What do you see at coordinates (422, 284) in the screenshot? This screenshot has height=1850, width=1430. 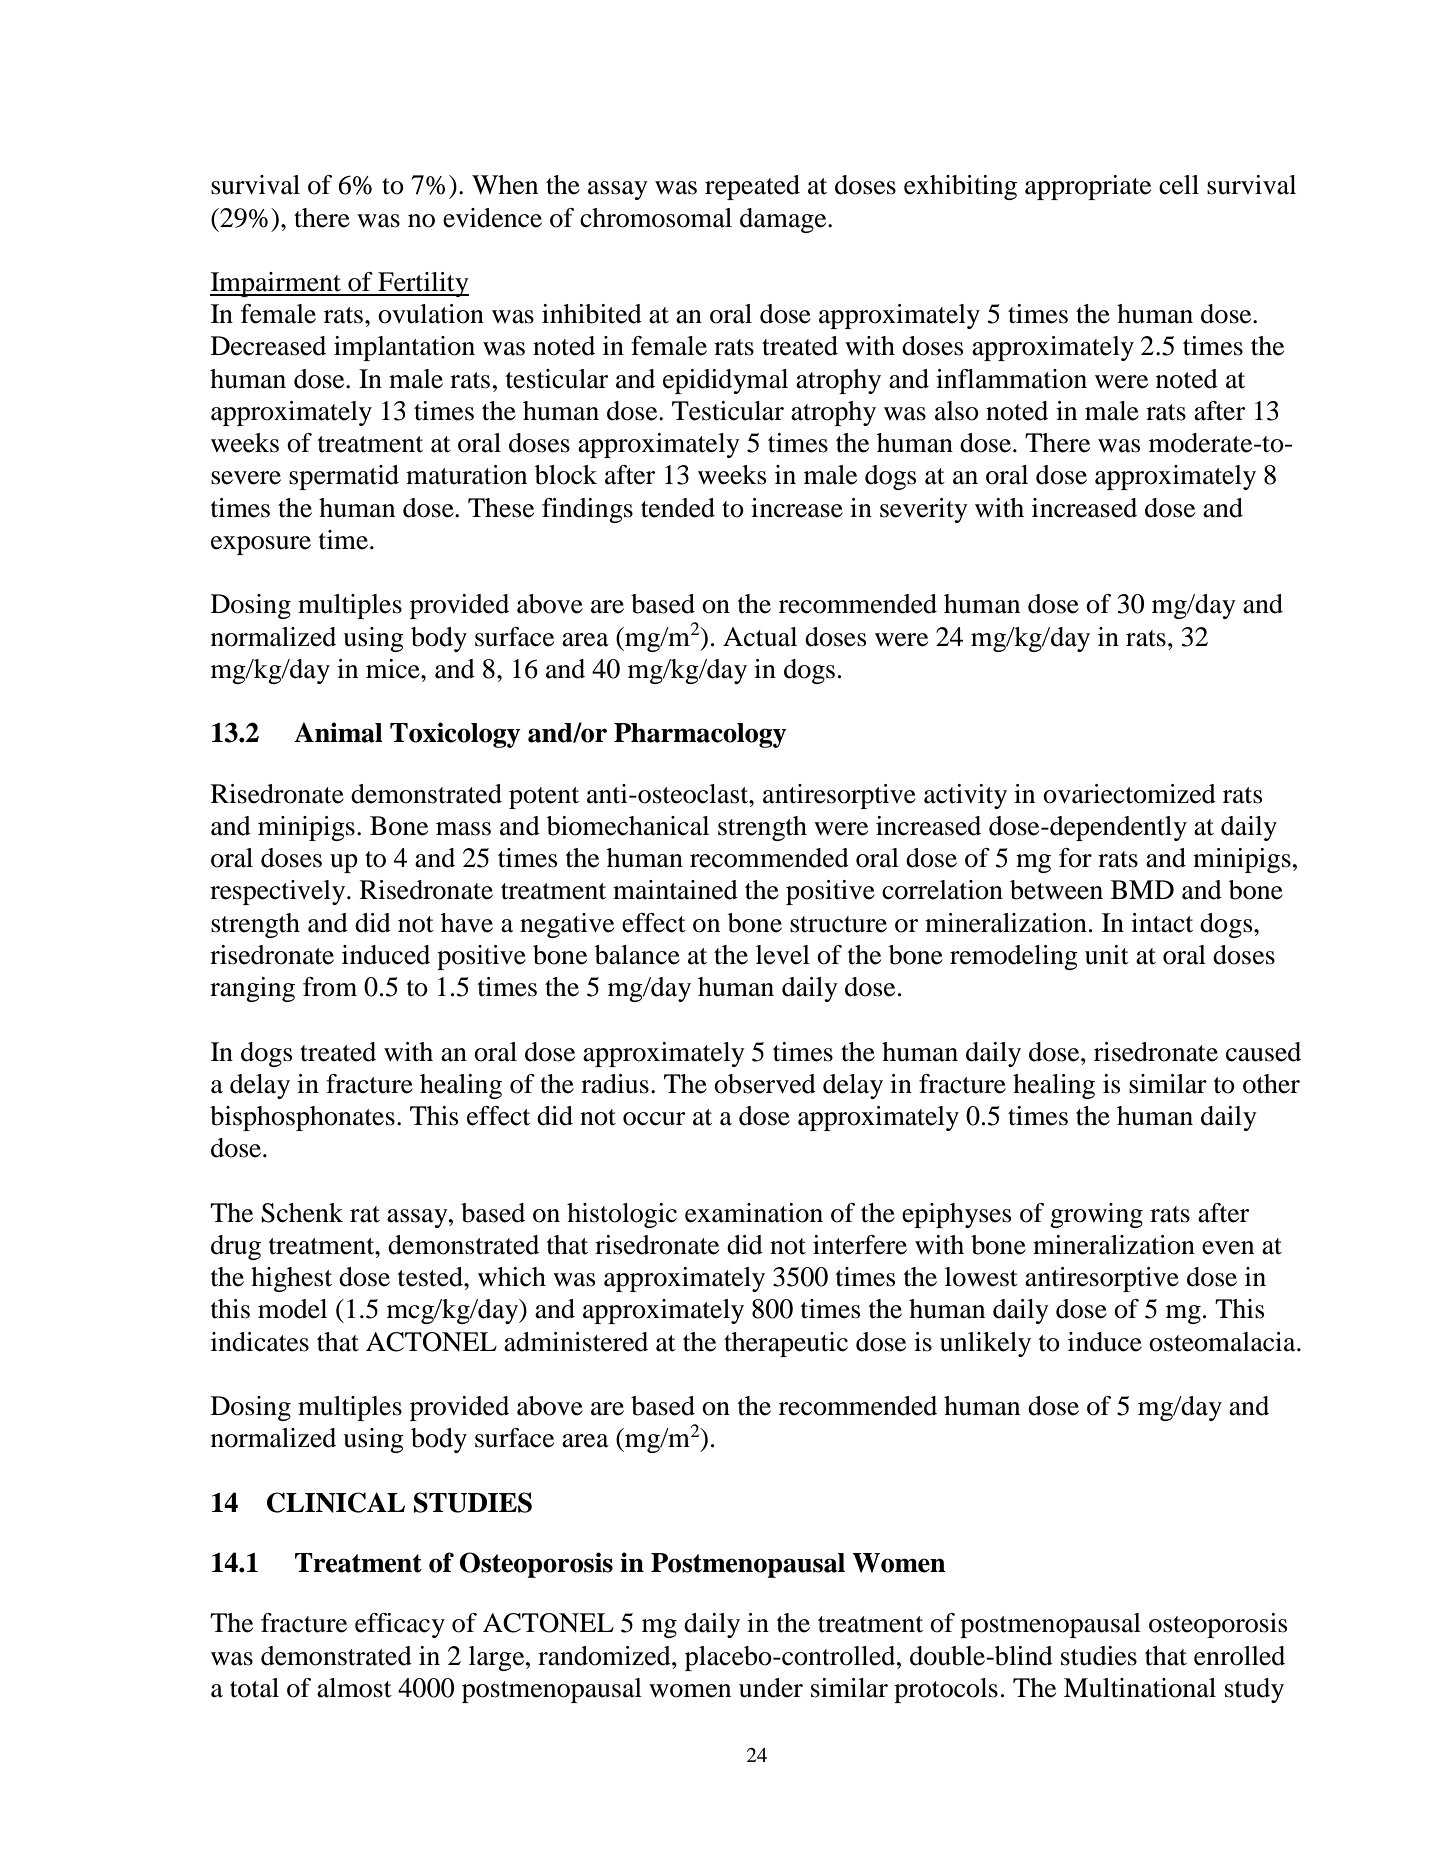 I see `Fertility` at bounding box center [422, 284].
